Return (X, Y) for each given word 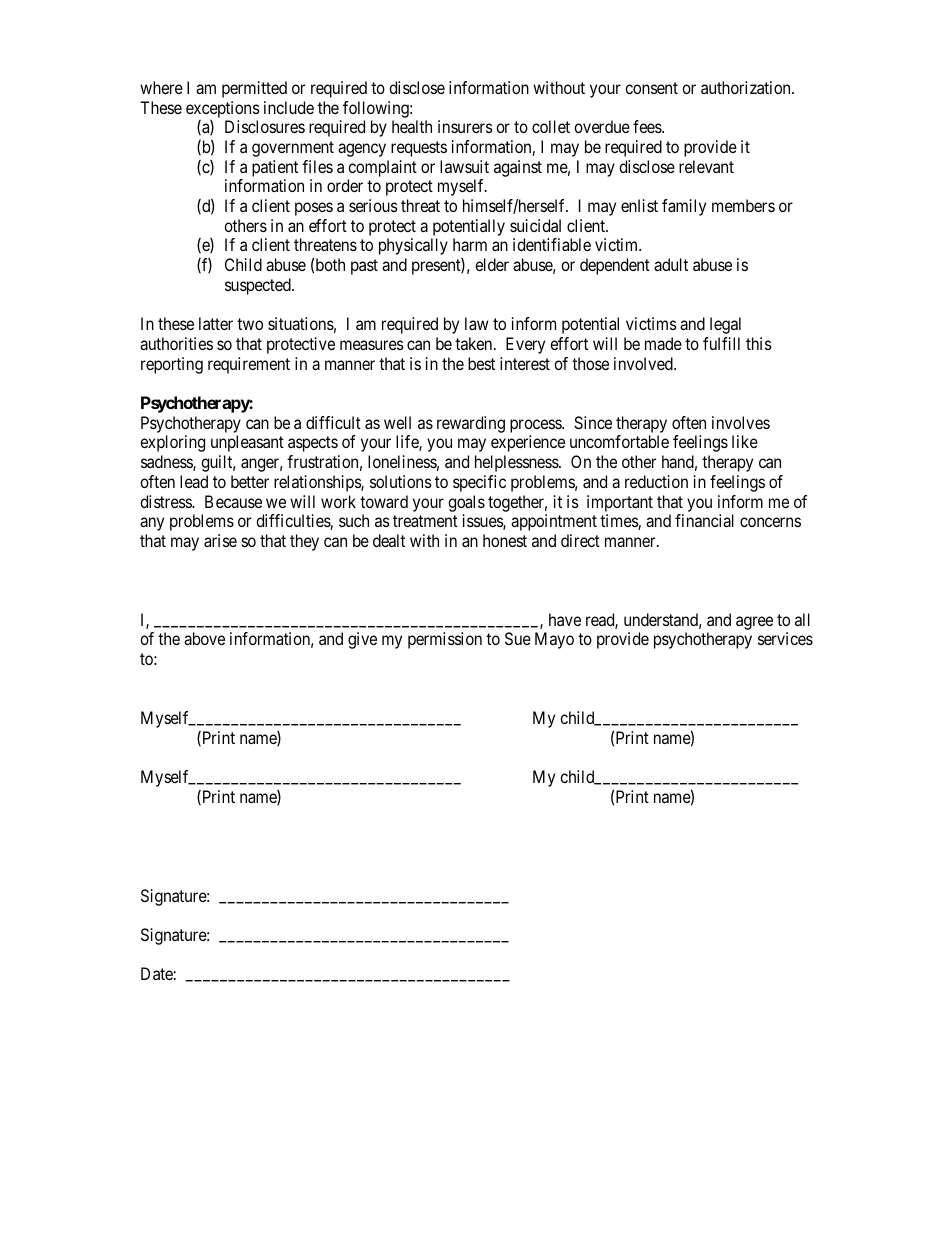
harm (470, 244)
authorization (747, 87)
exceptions (223, 109)
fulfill (721, 343)
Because (233, 501)
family (684, 207)
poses (314, 209)
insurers (465, 126)
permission (445, 640)
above (204, 638)
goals (466, 503)
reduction (656, 481)
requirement (249, 365)
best (481, 363)
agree (754, 623)
